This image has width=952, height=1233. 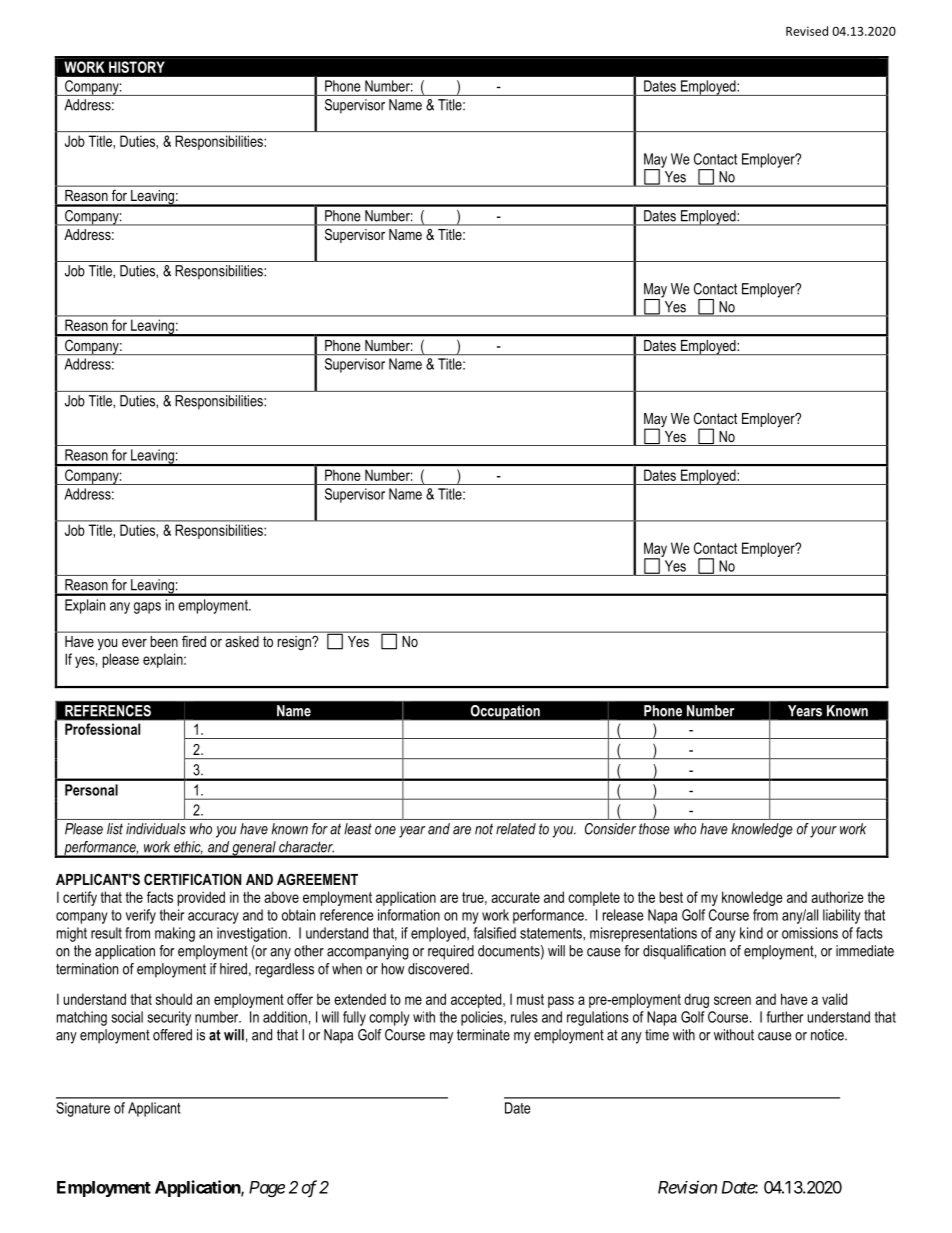 What do you see at coordinates (483, 1035) in the image?
I see `terminate` at bounding box center [483, 1035].
